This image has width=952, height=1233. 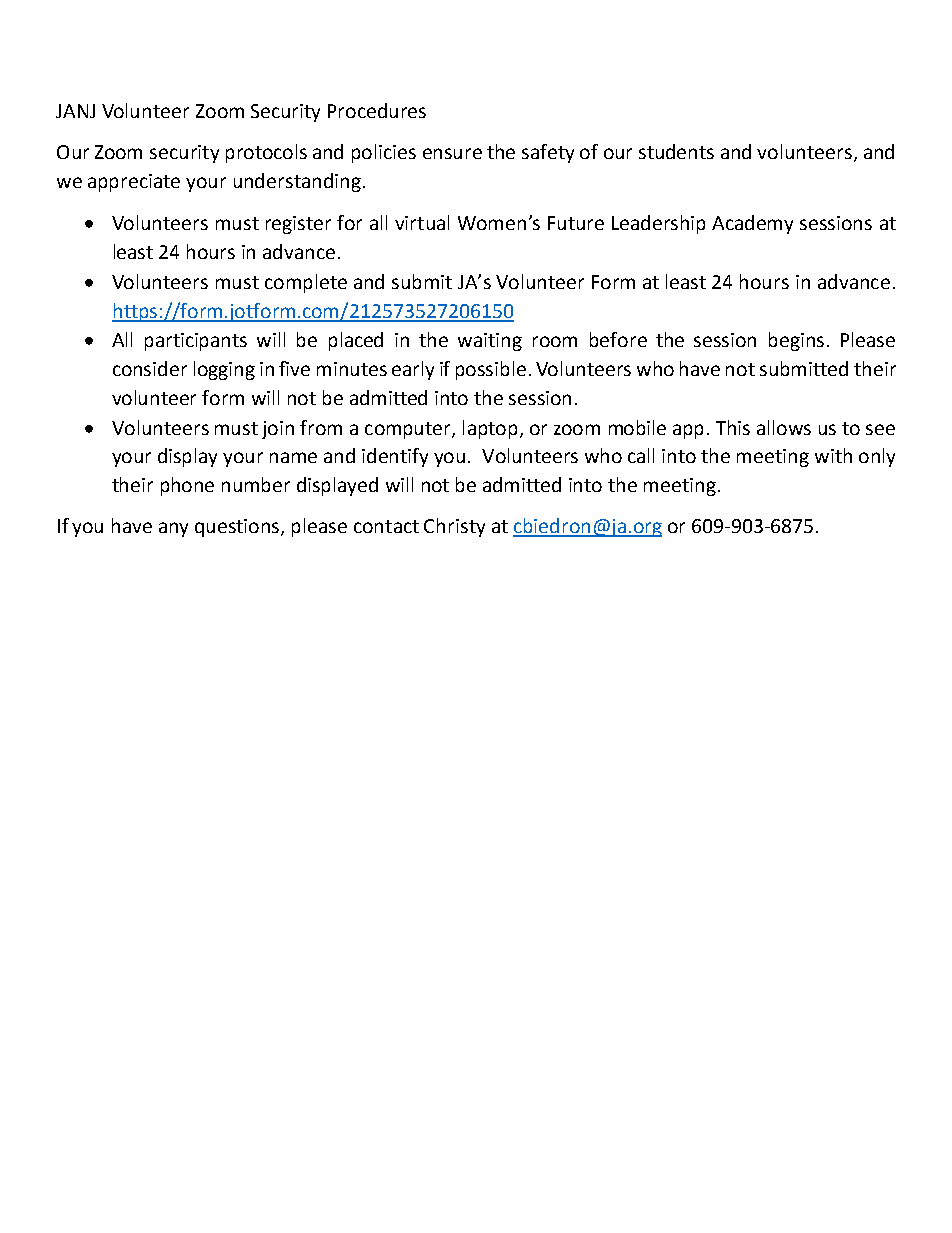 I want to click on safety, so click(x=548, y=153).
